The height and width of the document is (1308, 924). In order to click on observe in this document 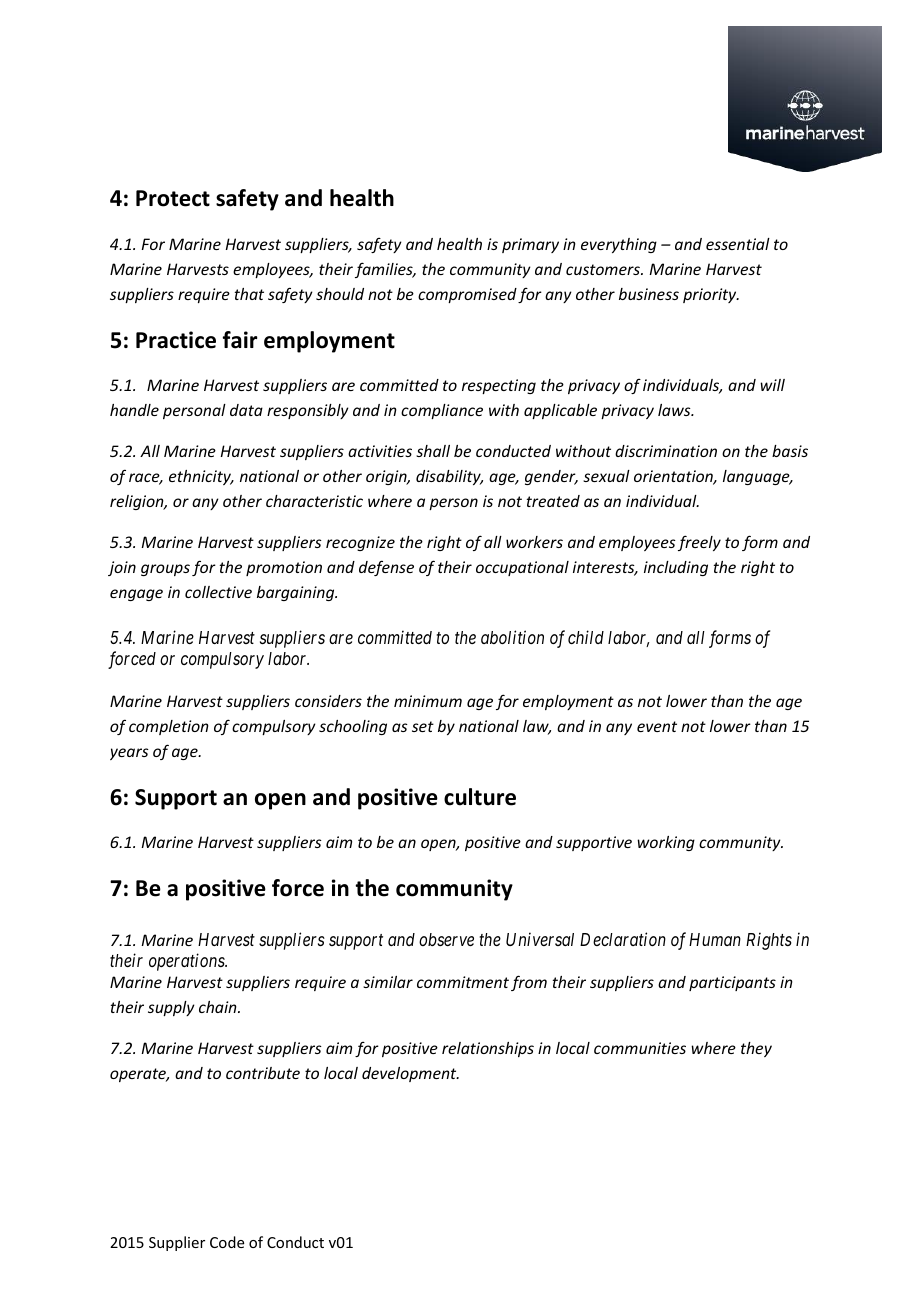, I will do `click(446, 939)`.
